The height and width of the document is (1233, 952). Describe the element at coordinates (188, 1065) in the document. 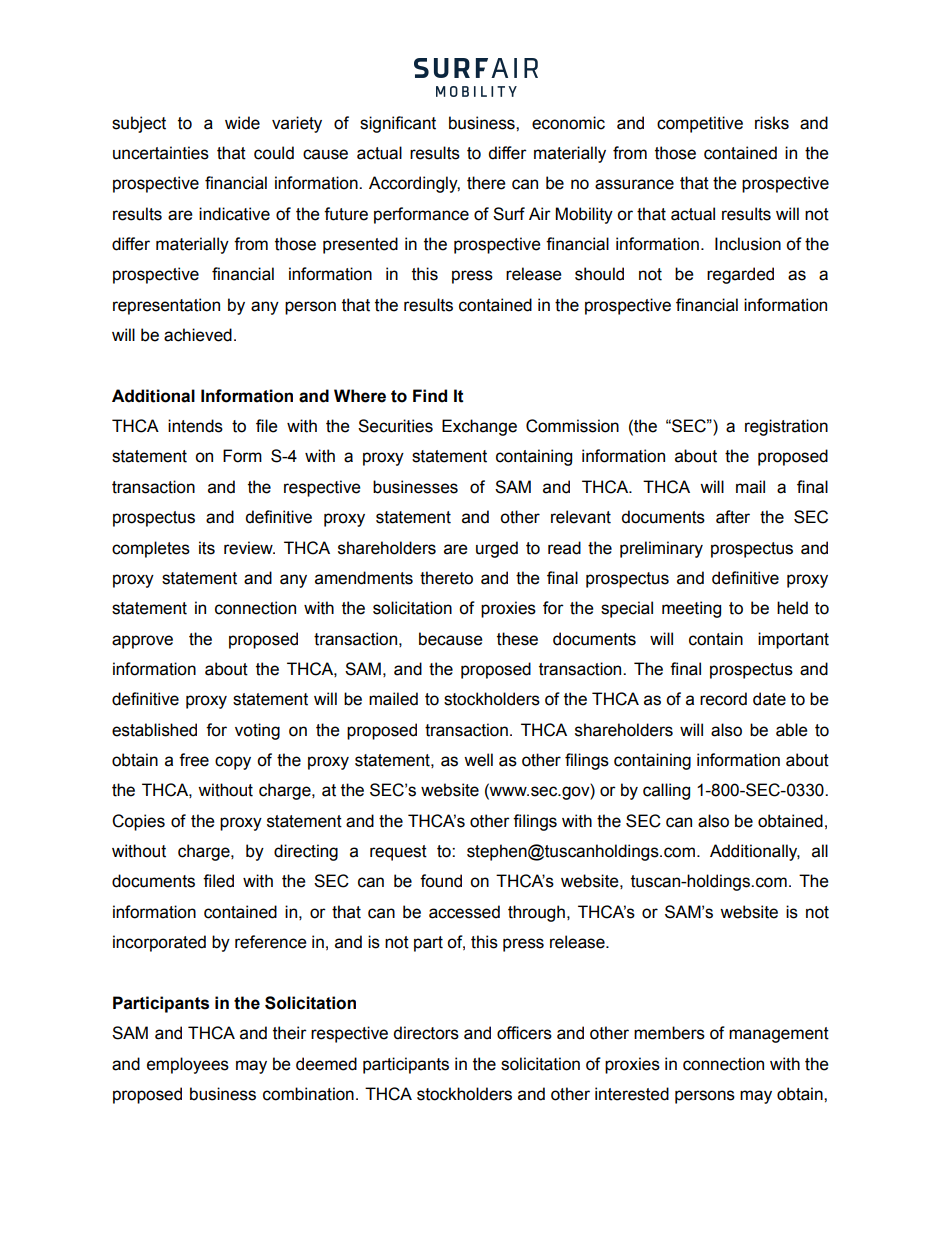

I see `employees` at that location.
